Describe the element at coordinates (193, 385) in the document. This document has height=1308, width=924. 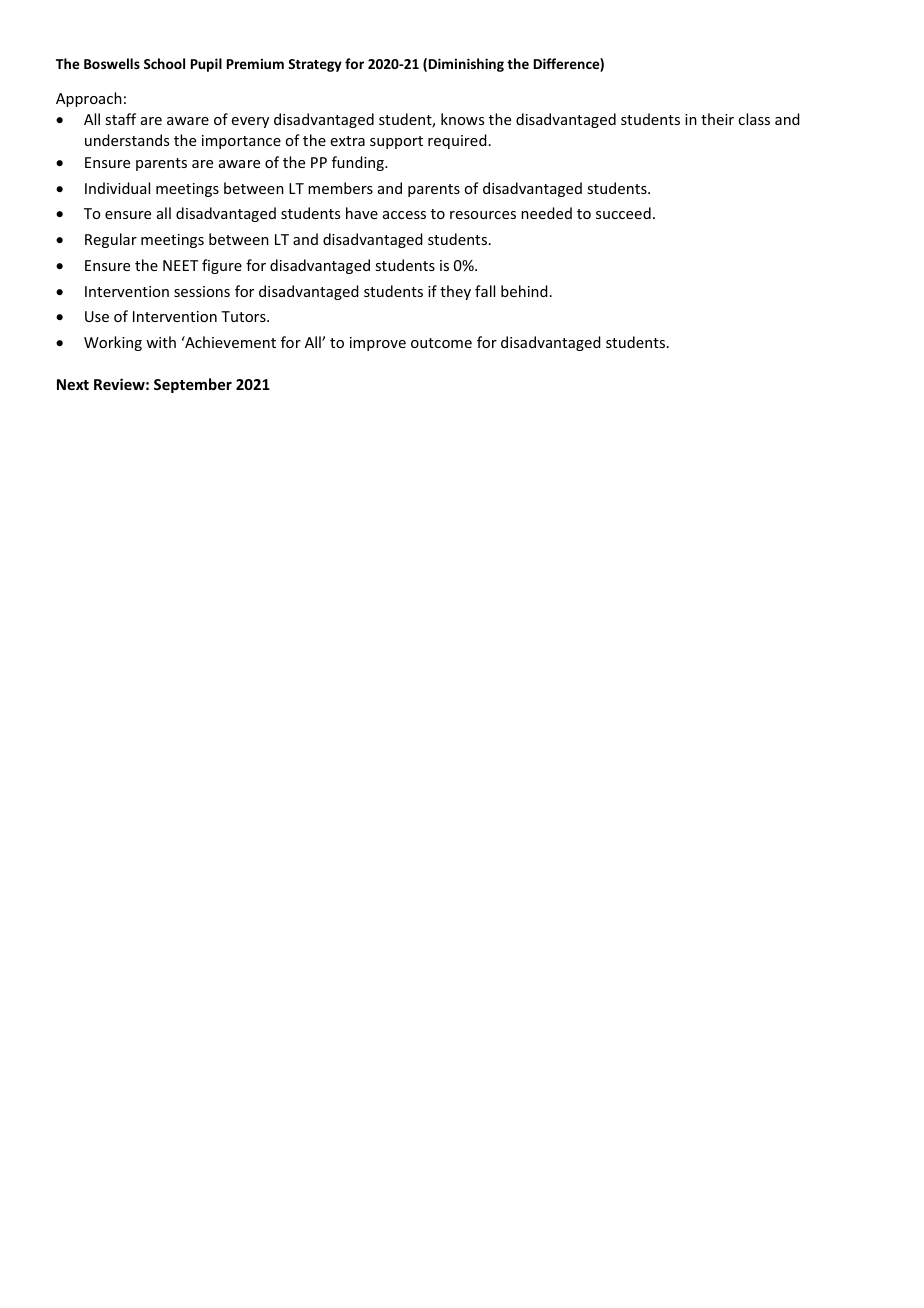
I see `September` at that location.
